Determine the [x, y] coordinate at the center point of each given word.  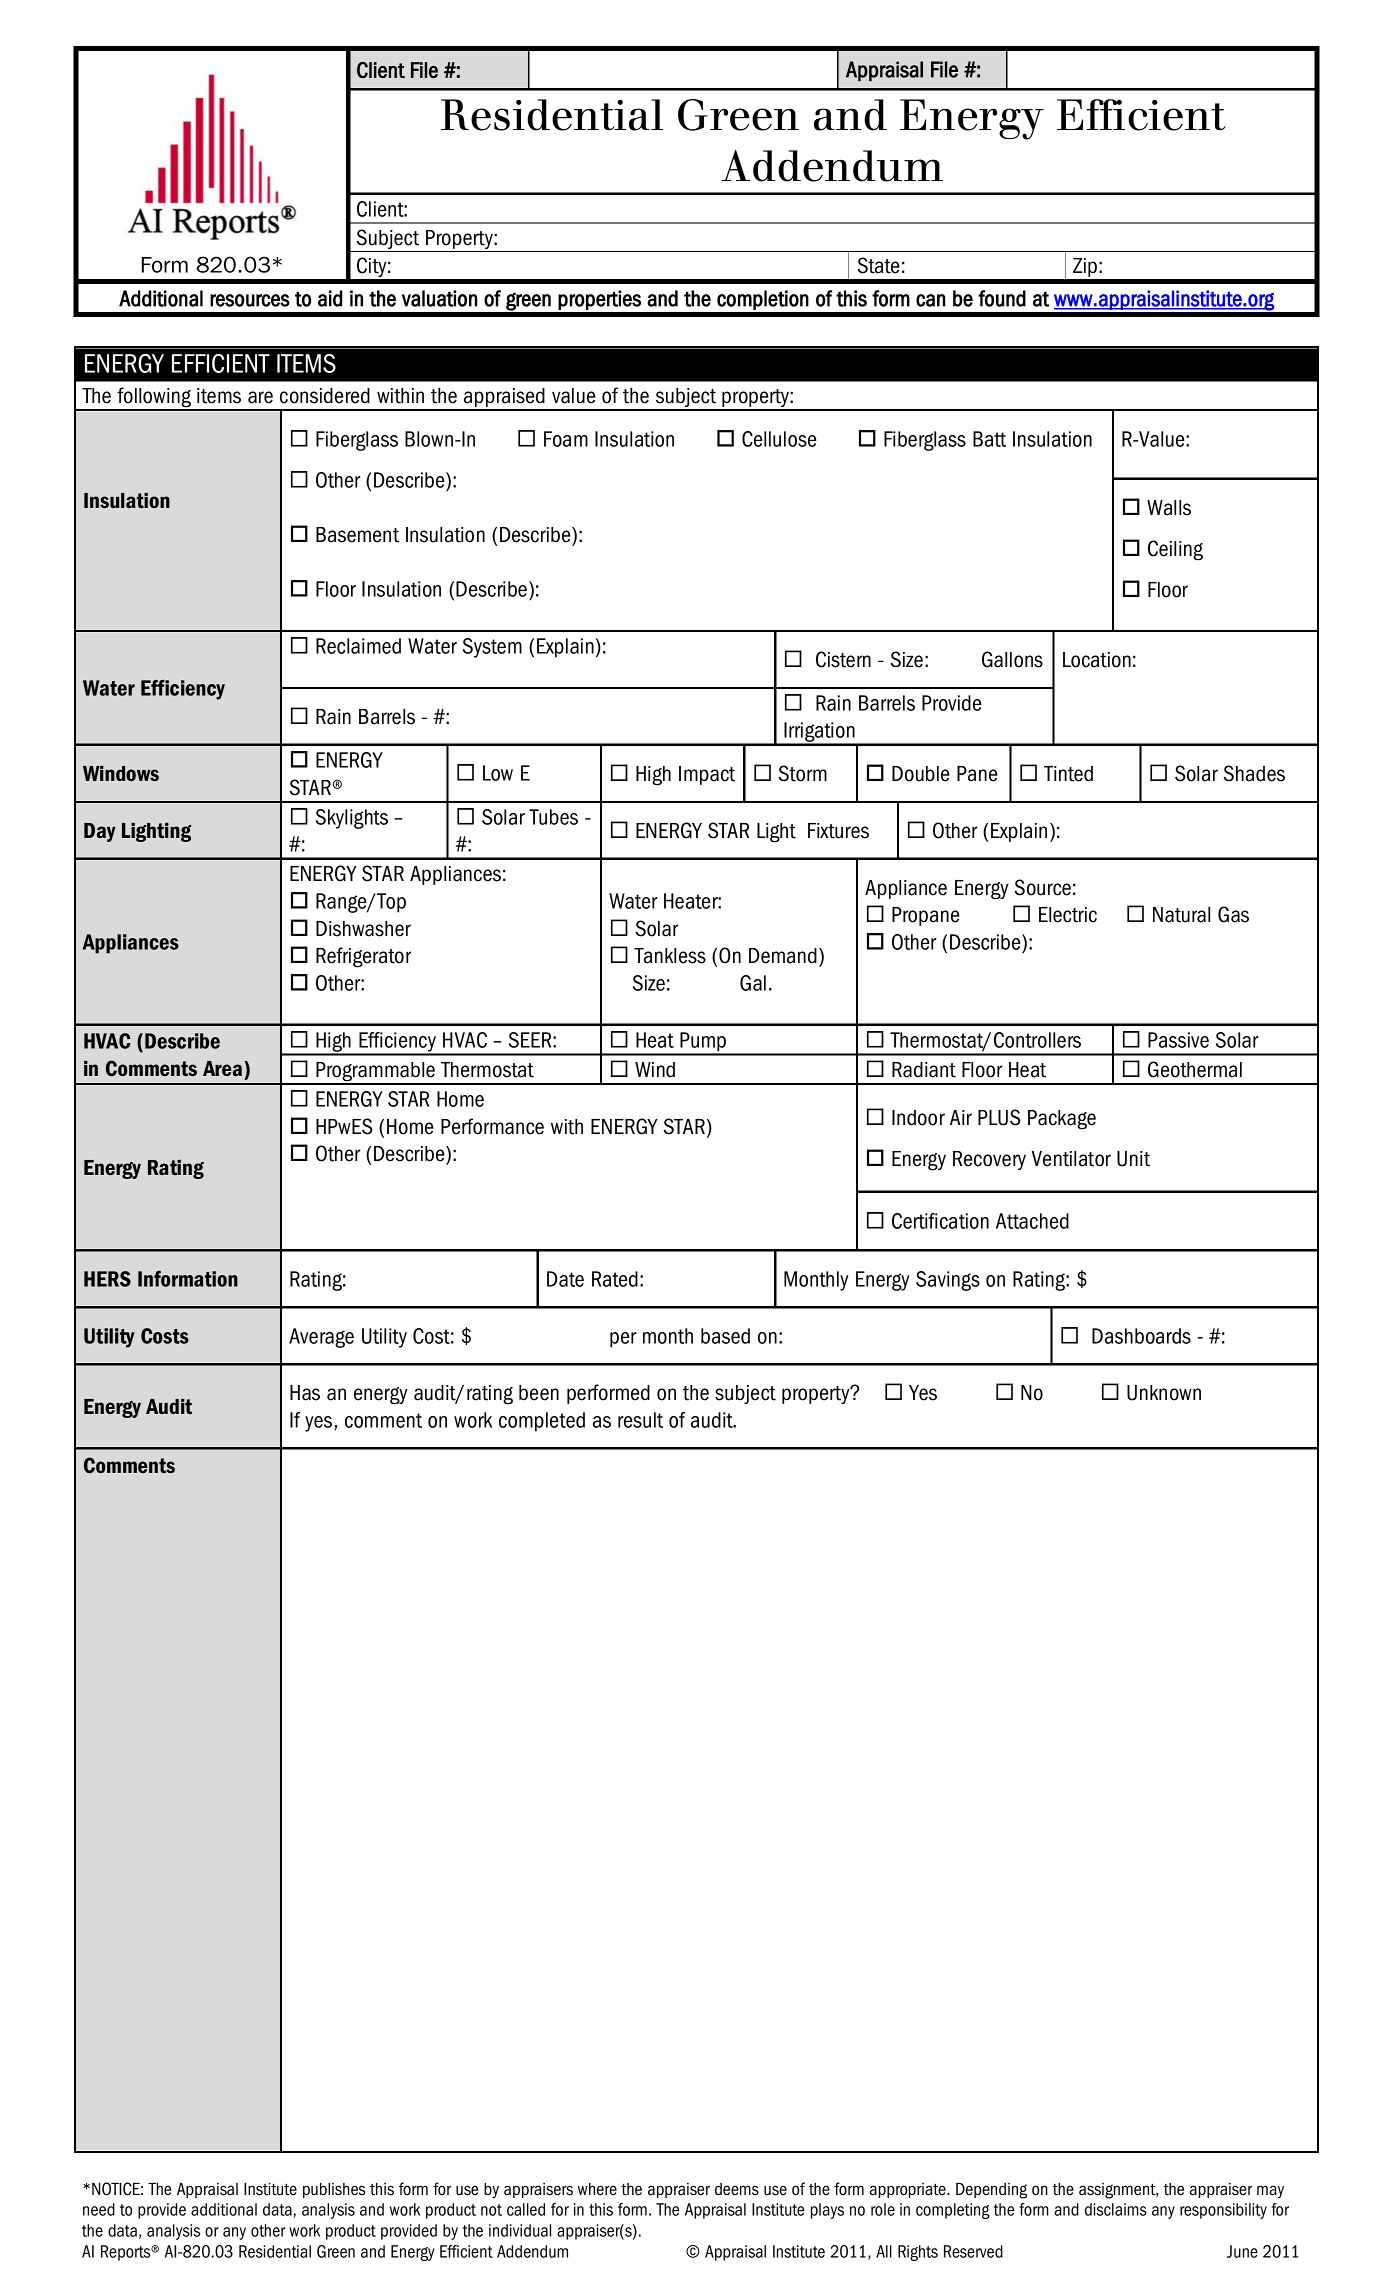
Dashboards [1141, 1336]
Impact [707, 775]
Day [100, 832]
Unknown [1164, 1393]
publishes [334, 2190]
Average [321, 1338]
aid [330, 298]
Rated [615, 1279]
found [1002, 298]
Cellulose [779, 439]
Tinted [1068, 774]
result [640, 1420]
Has [305, 1393]
